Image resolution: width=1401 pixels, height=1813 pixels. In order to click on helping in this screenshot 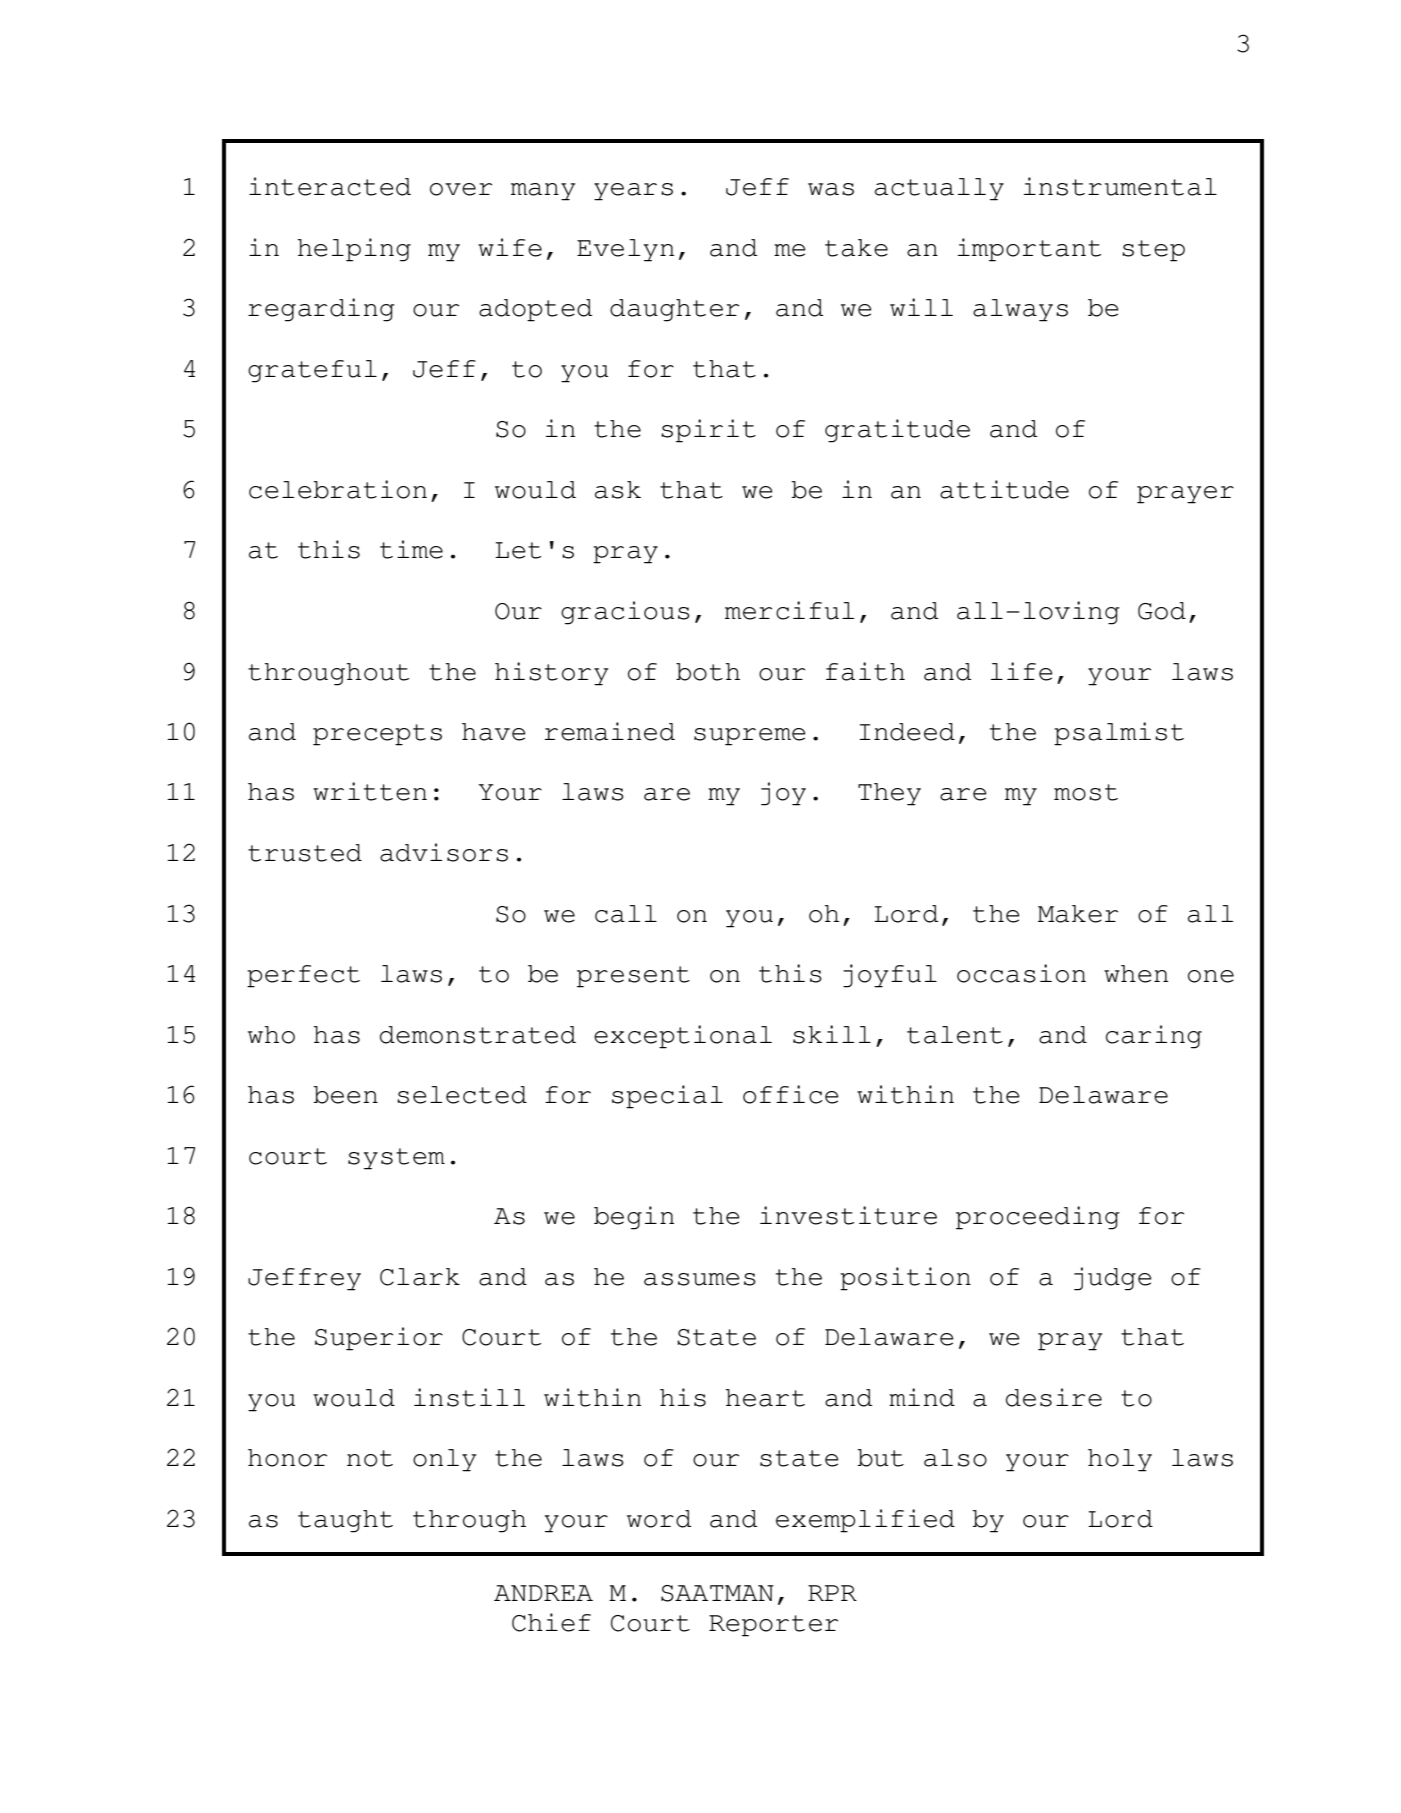, I will do `click(354, 250)`.
